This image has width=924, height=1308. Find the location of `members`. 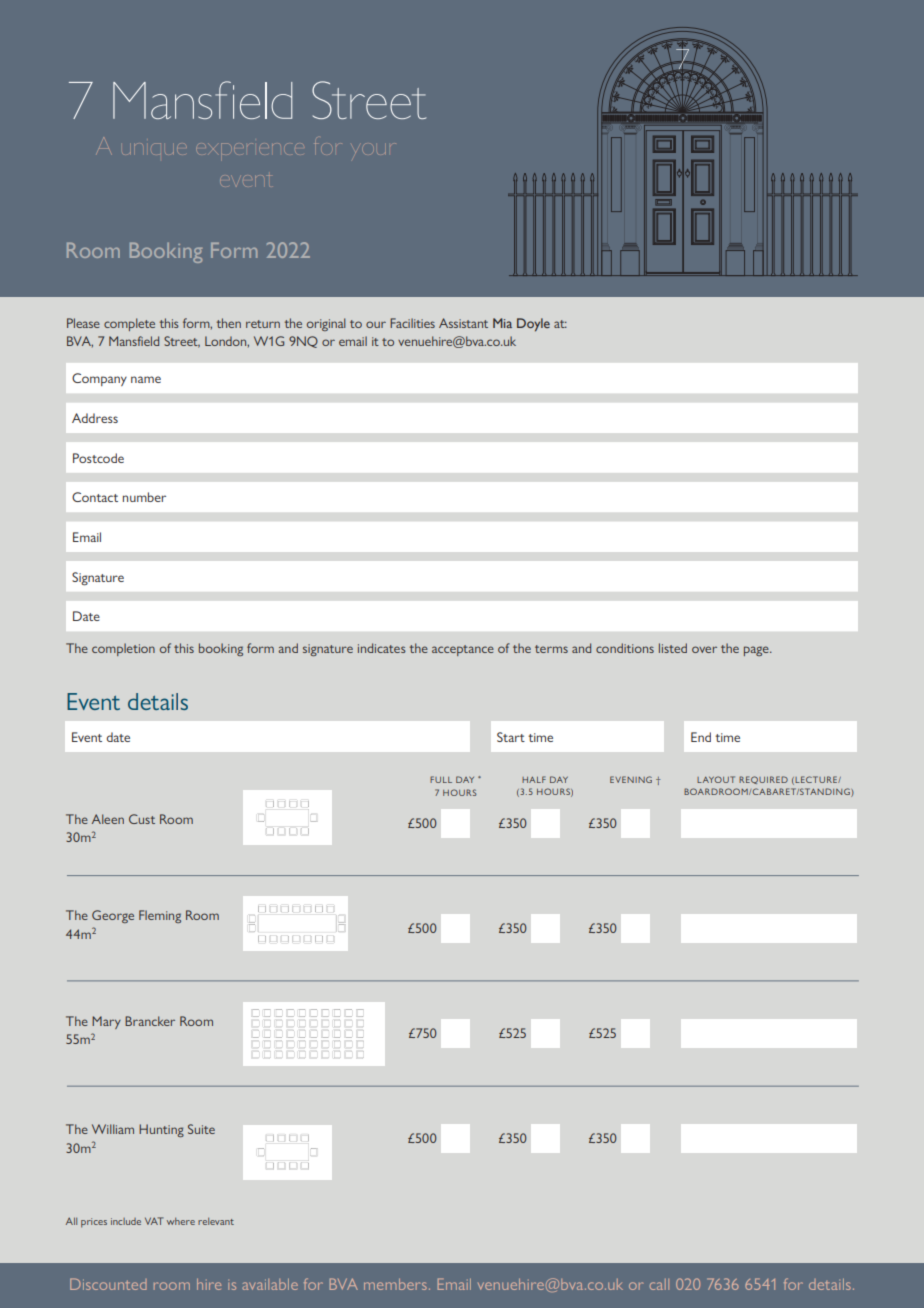

members is located at coordinates (395, 1284).
